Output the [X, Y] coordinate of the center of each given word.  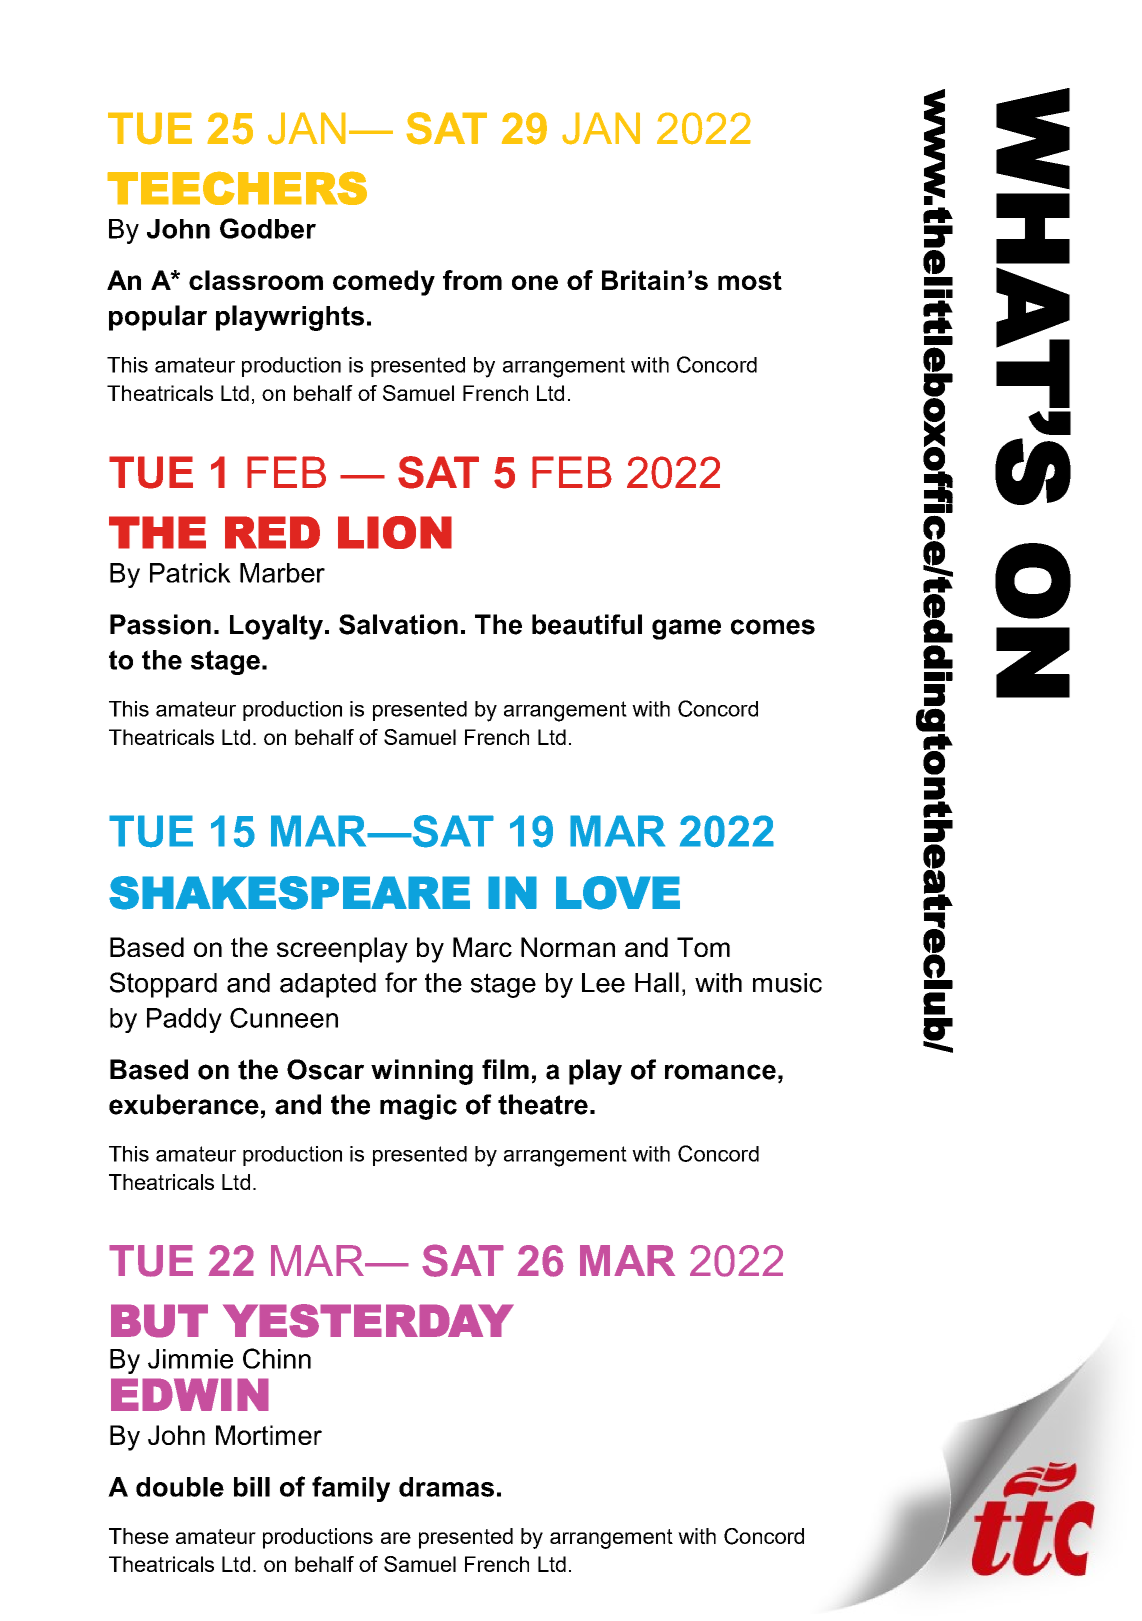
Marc [482, 947]
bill [252, 1487]
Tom [703, 947]
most [750, 280]
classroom [256, 280]
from [472, 280]
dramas [446, 1487]
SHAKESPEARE [289, 893]
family [351, 1489]
